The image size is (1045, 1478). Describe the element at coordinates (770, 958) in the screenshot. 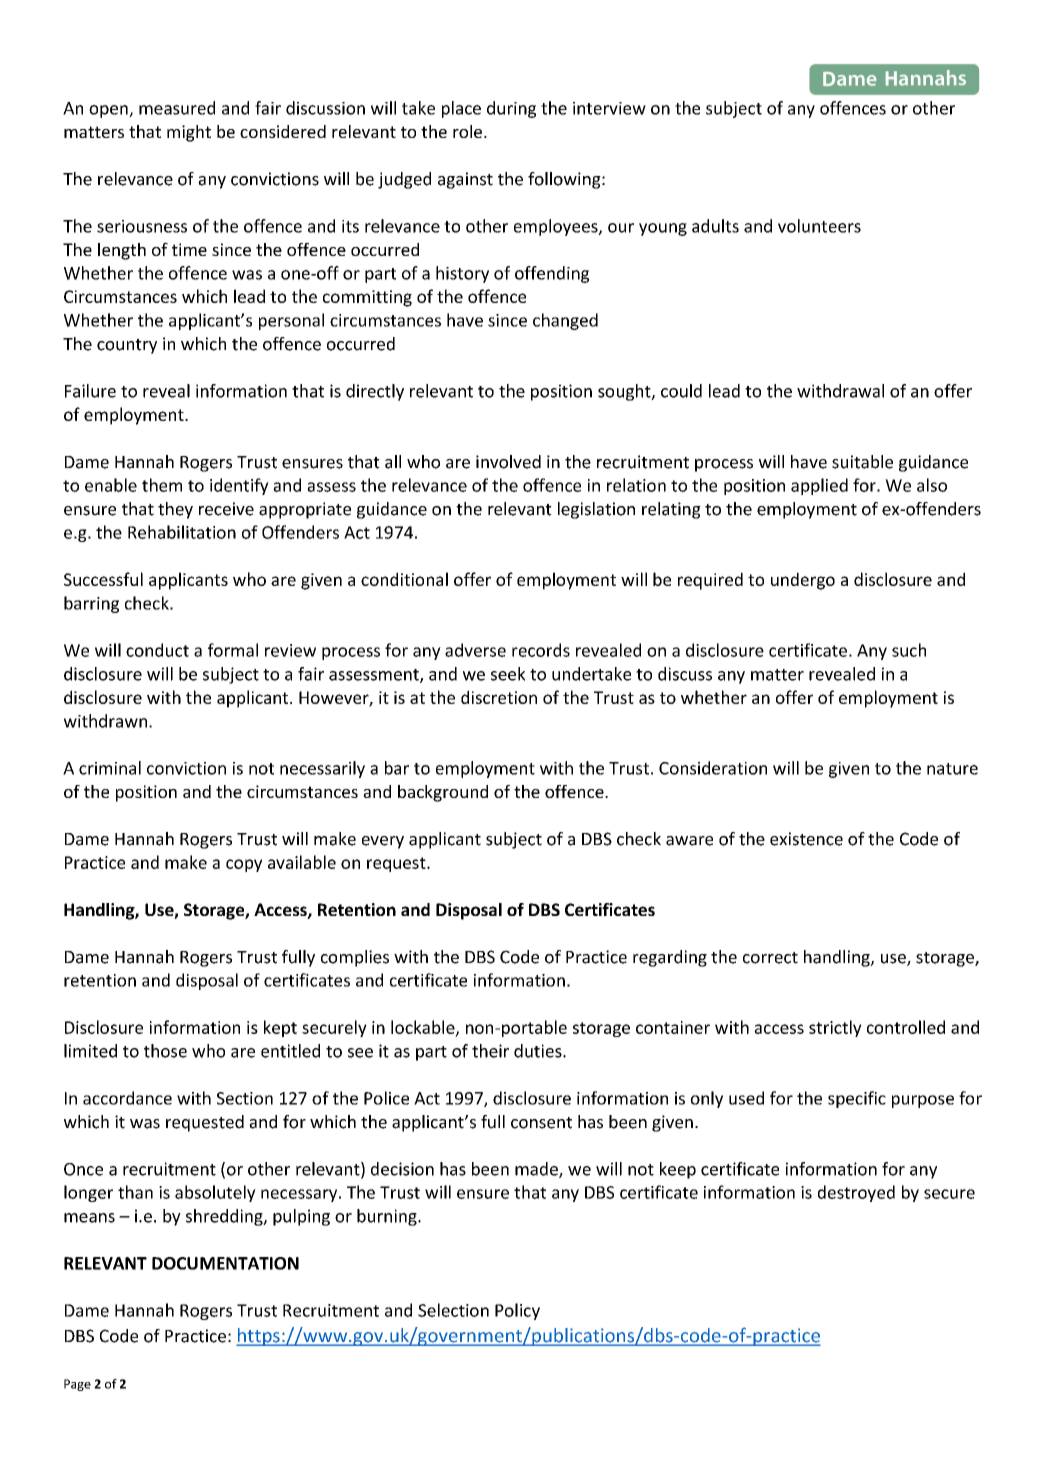

I see `correct` at that location.
